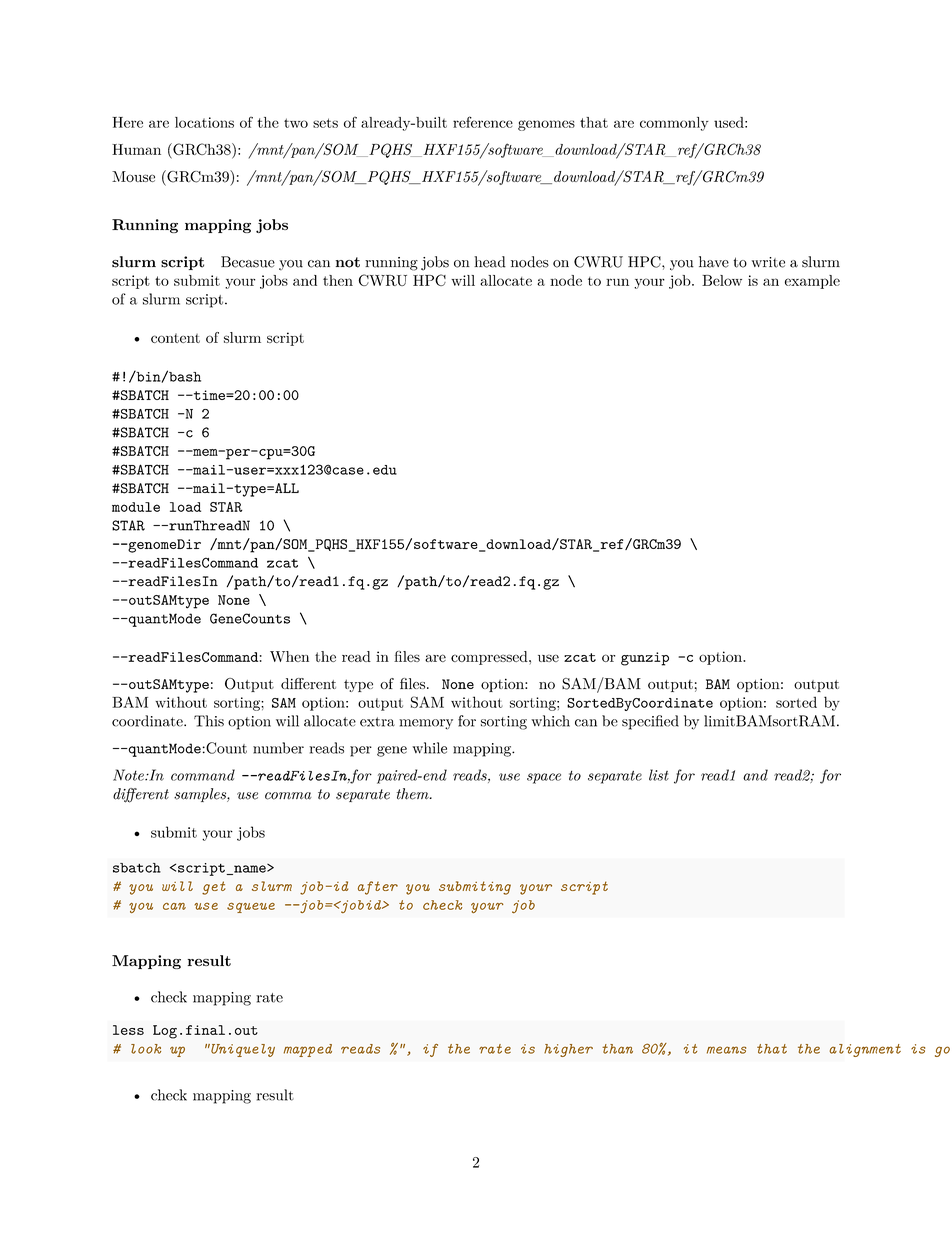  I want to click on When, so click(289, 656).
